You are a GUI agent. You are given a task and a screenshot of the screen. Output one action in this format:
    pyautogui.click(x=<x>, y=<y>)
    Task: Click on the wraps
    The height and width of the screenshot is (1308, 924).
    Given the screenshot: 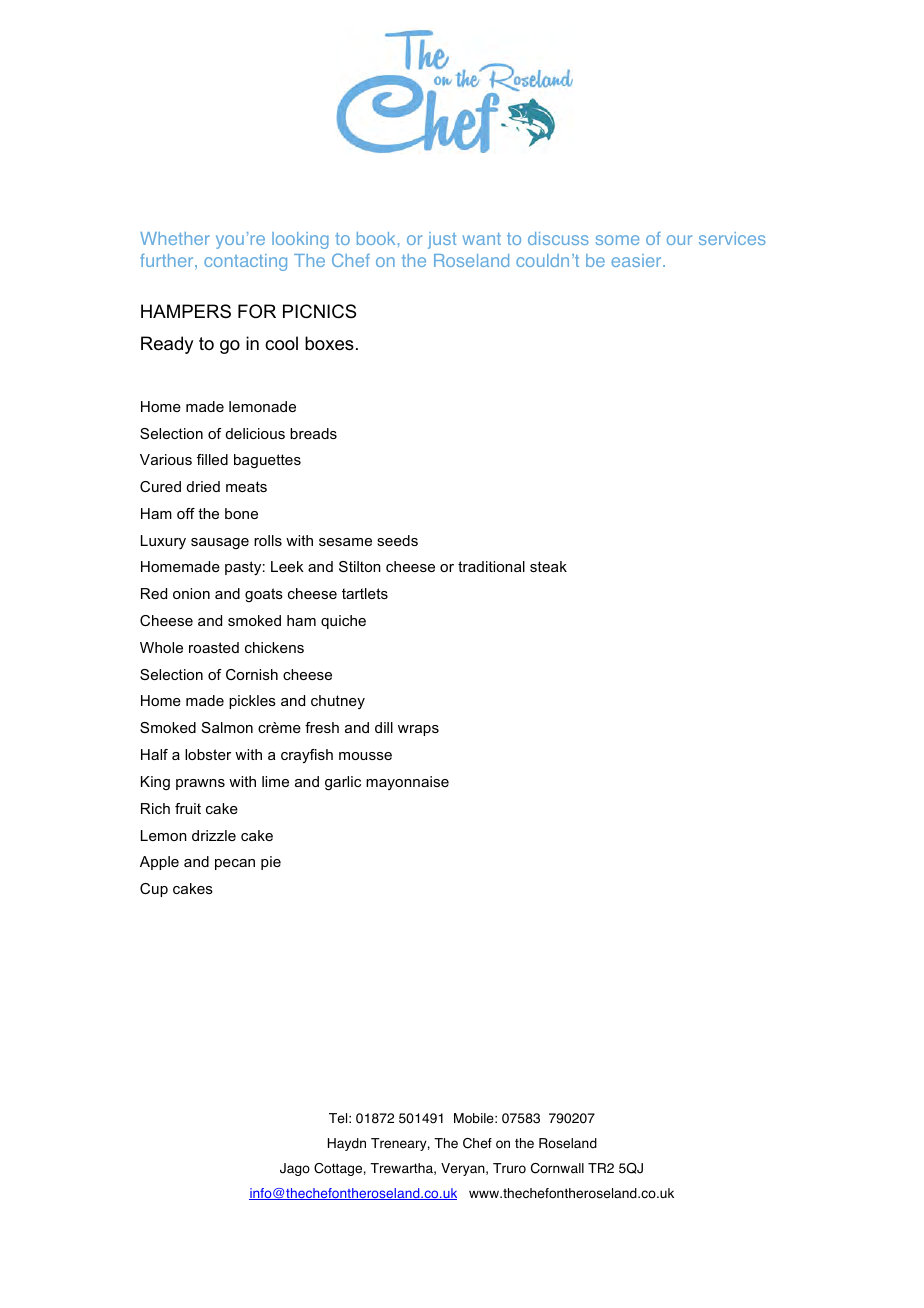 What is the action you would take?
    pyautogui.click(x=418, y=730)
